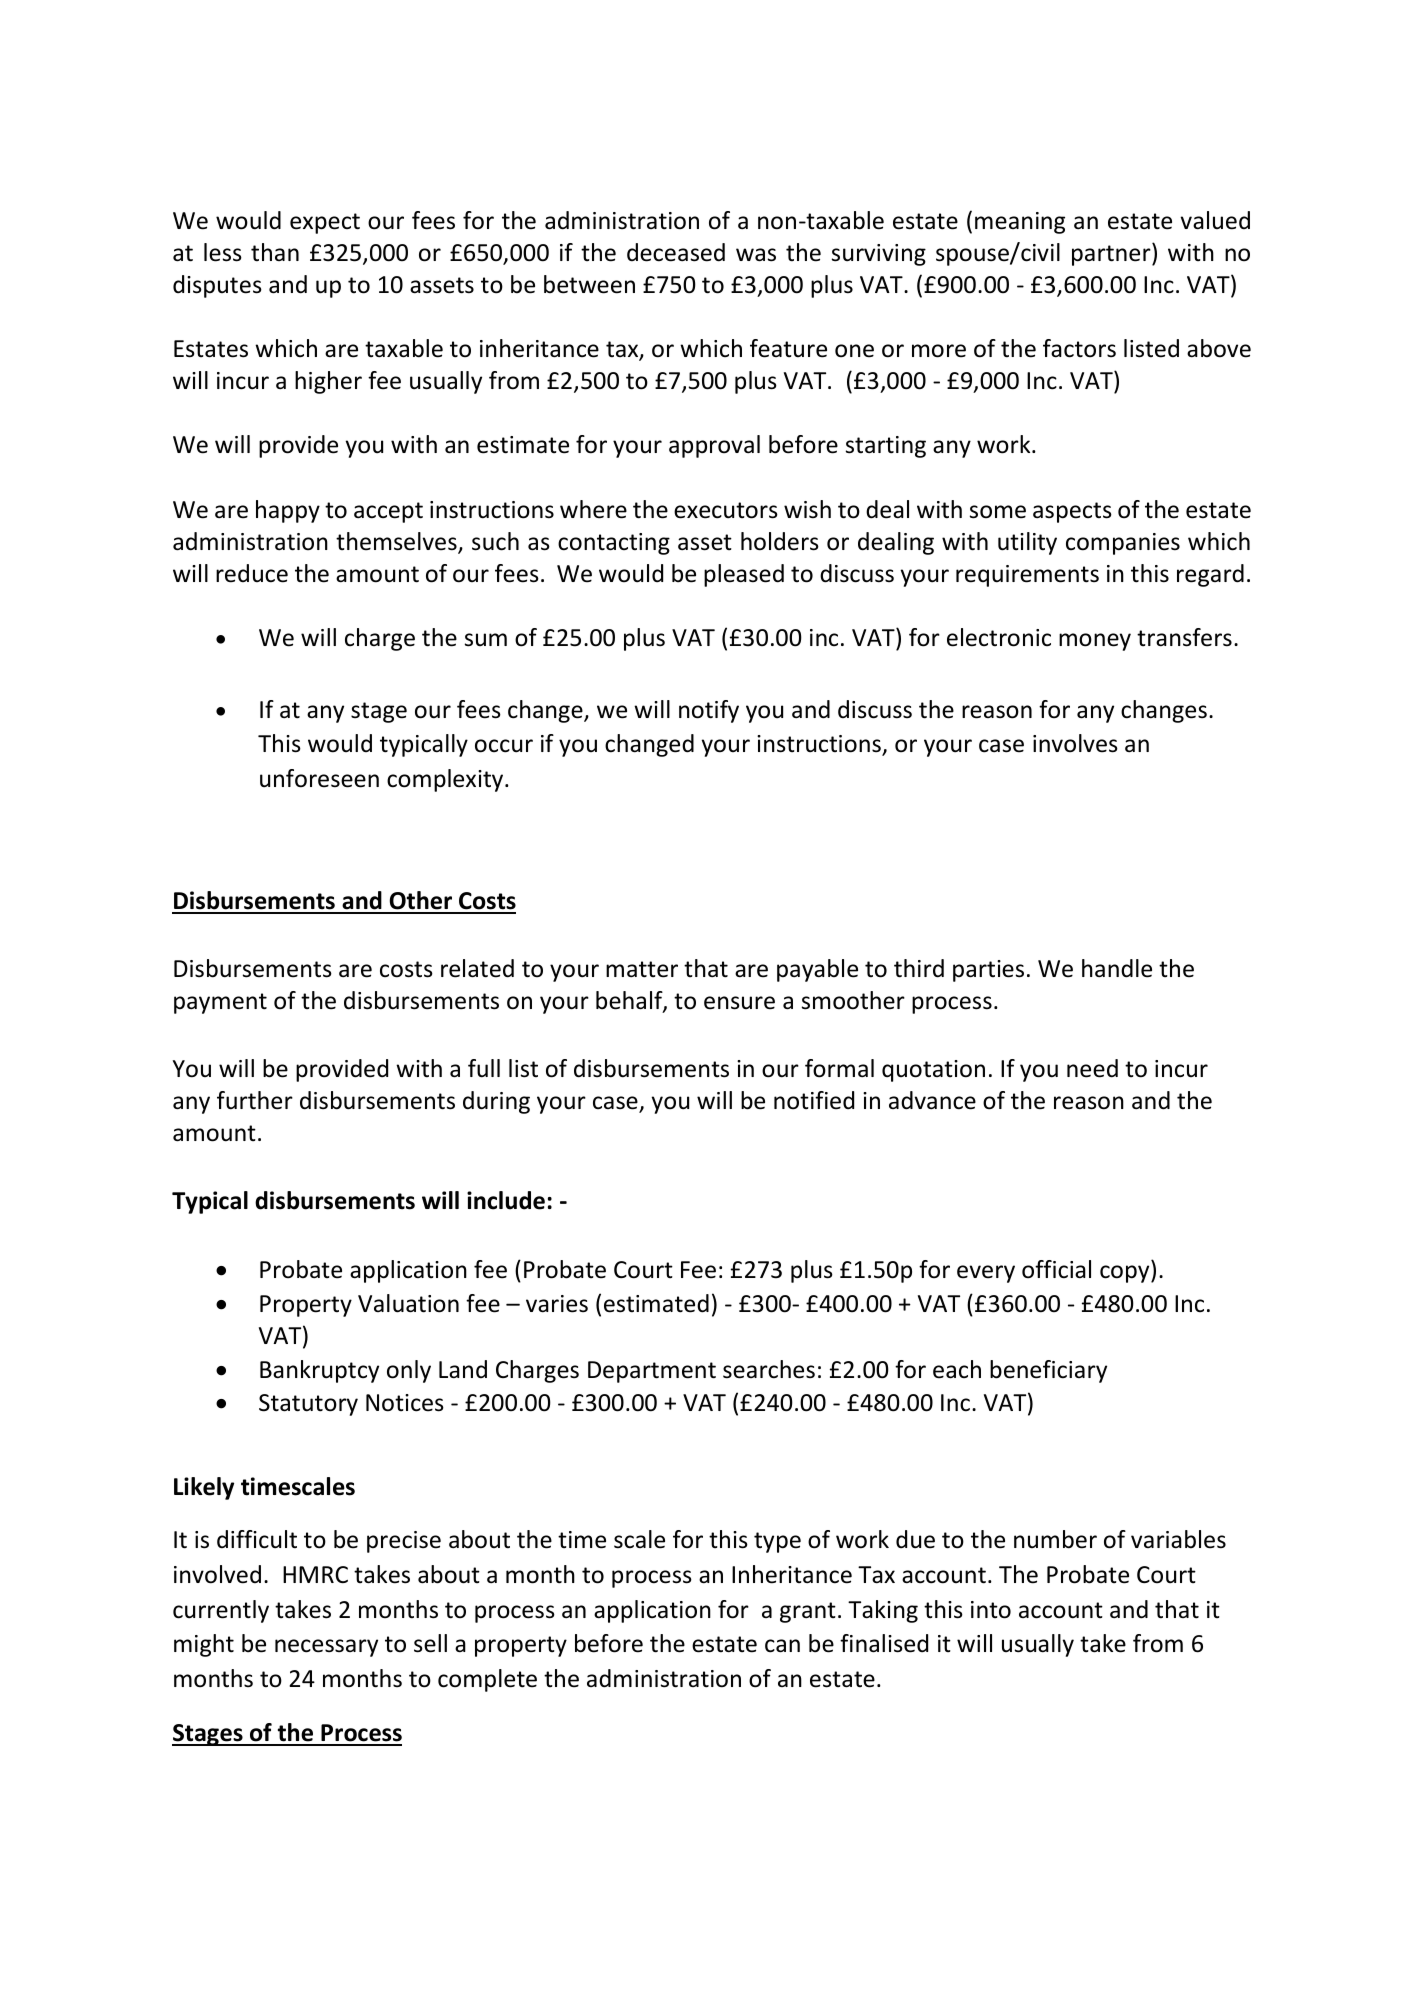 The width and height of the image is (1424, 2013). What do you see at coordinates (1095, 642) in the image?
I see `money` at bounding box center [1095, 642].
